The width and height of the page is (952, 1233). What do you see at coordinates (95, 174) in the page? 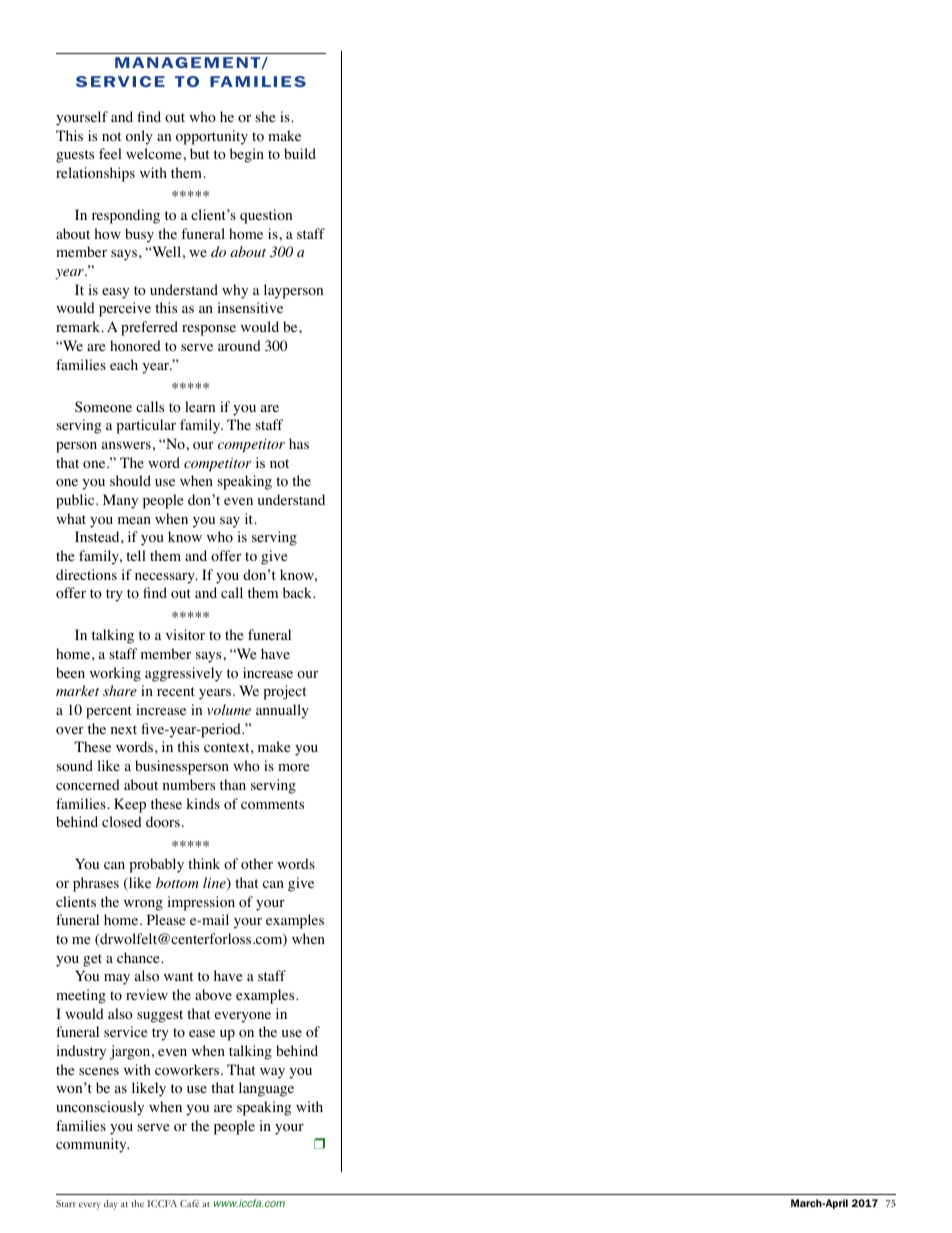
I see `relationships` at bounding box center [95, 174].
